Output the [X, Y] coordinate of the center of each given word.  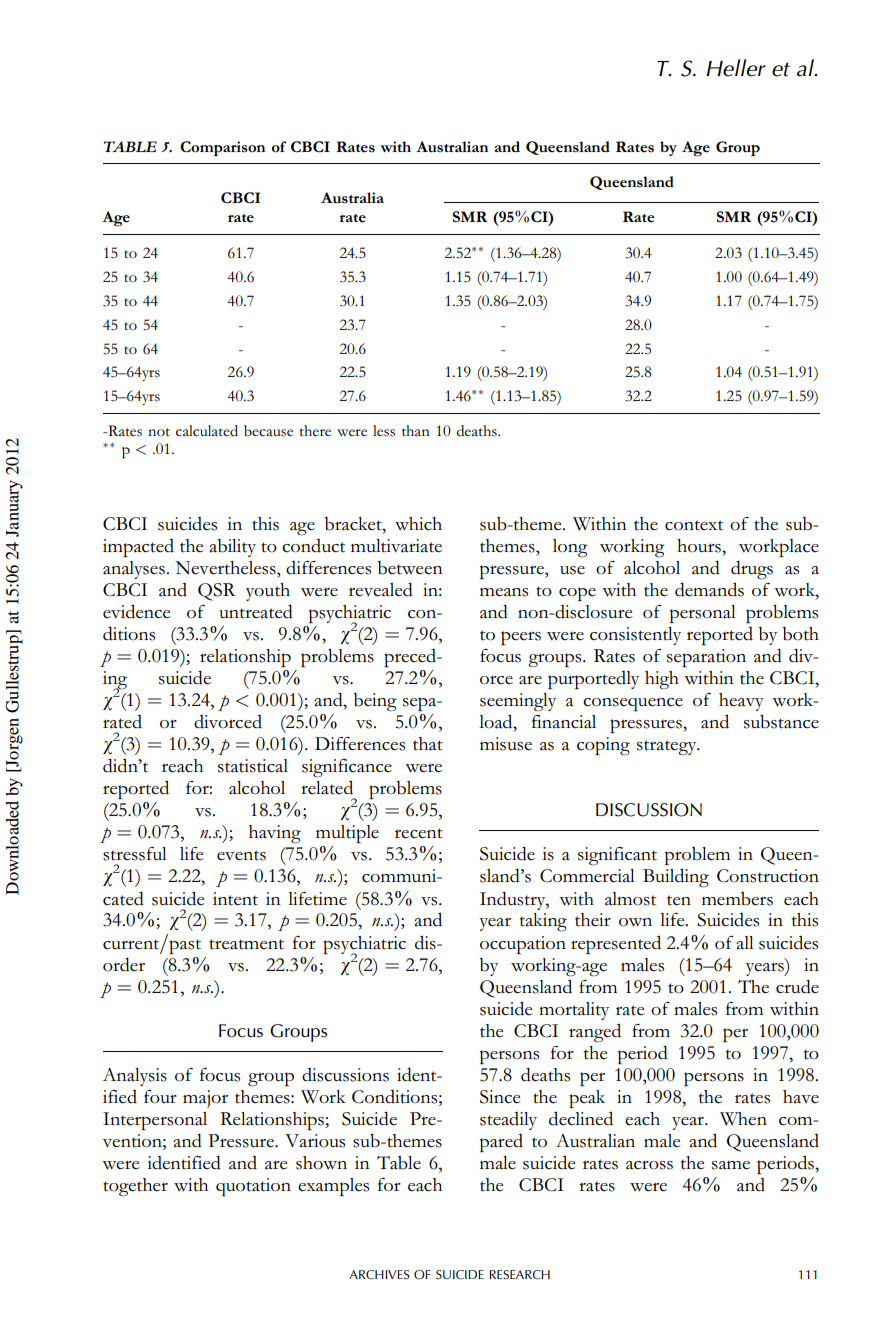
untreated [256, 611]
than [416, 430]
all [745, 943]
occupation [523, 945]
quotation [253, 1187]
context [694, 525]
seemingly [518, 702]
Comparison [222, 148]
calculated [207, 431]
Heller [736, 68]
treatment [246, 944]
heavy [741, 702]
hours [700, 546]
